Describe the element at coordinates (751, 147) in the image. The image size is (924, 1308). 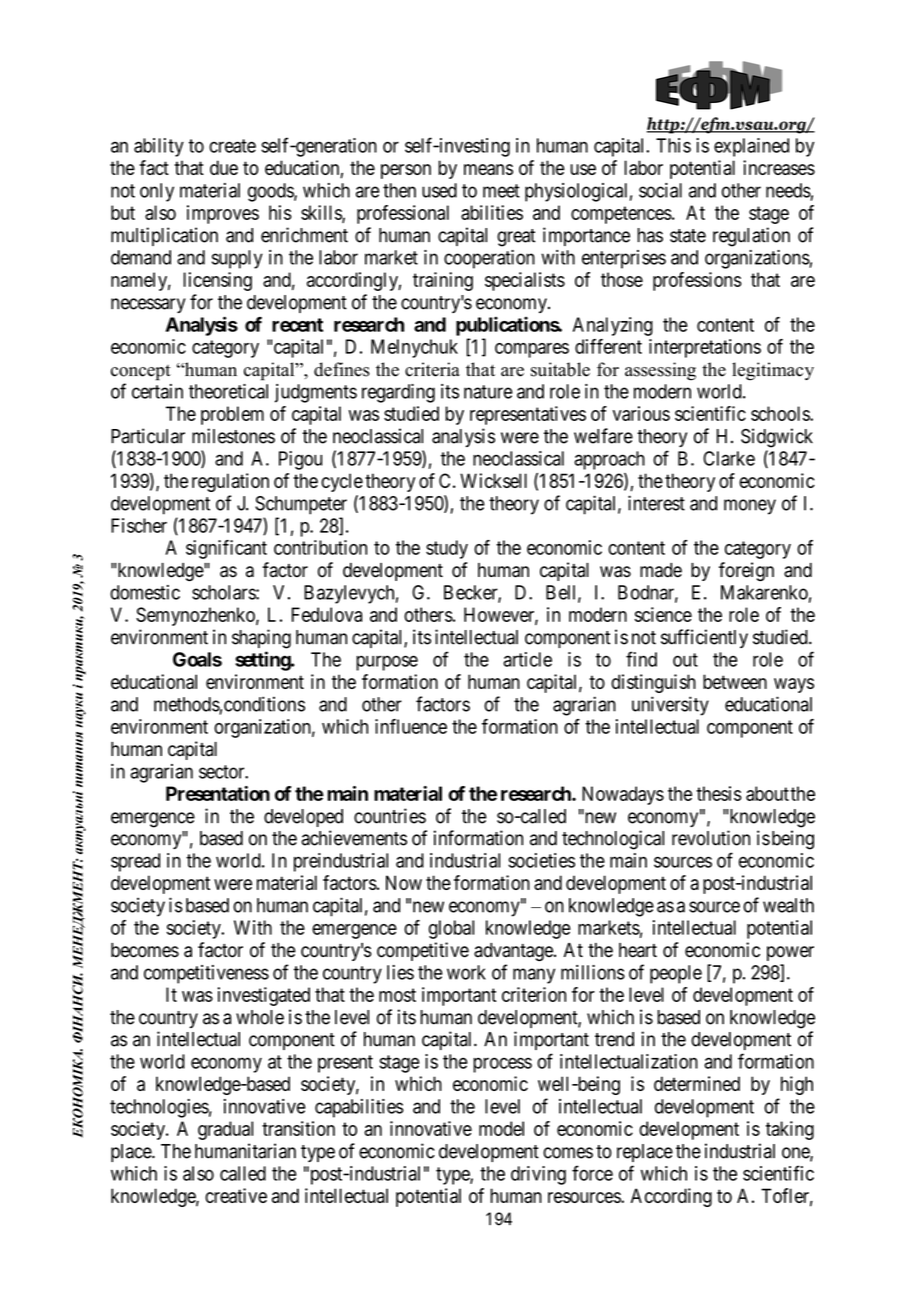
I see `explained` at that location.
